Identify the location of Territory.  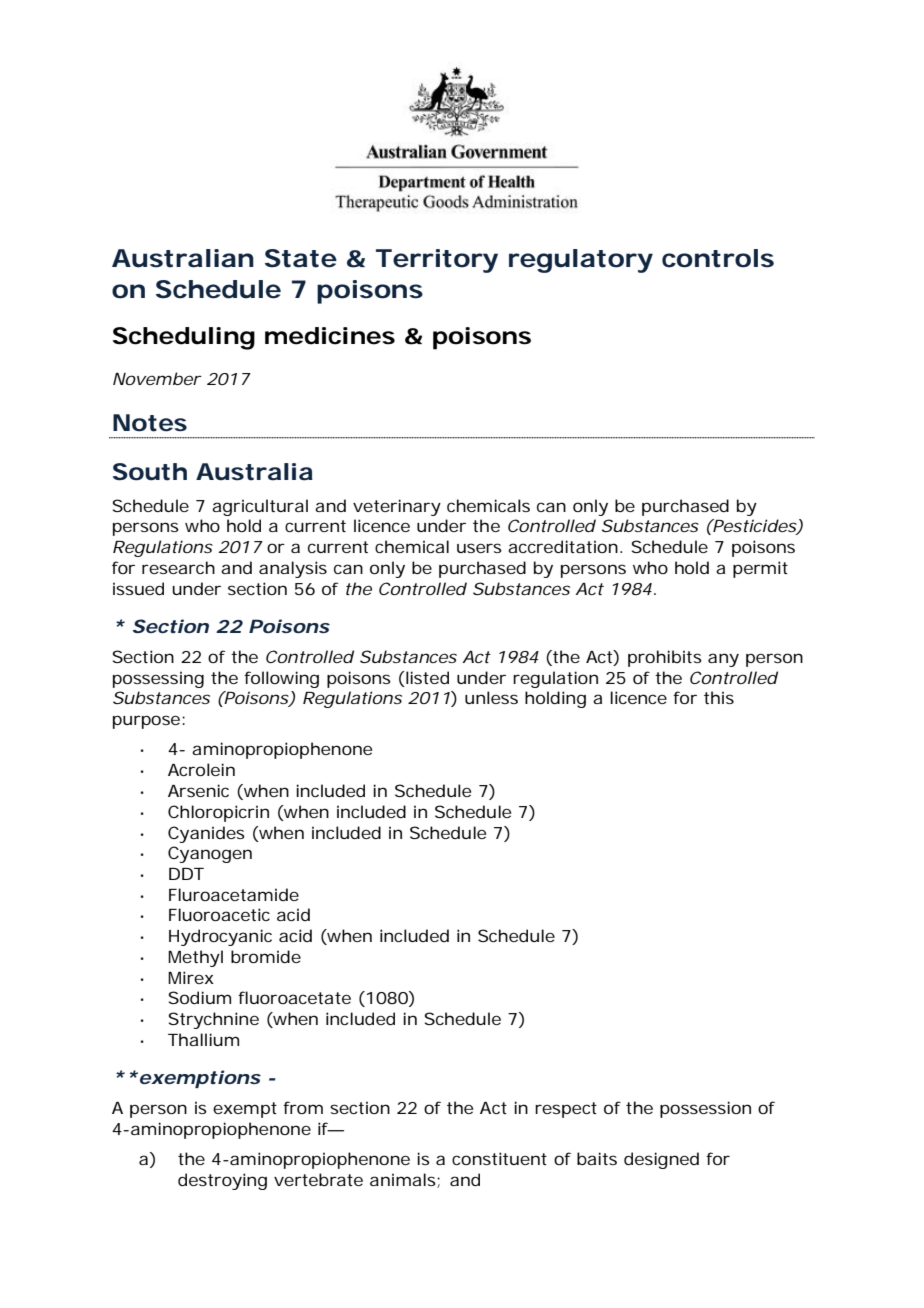
(437, 261).
